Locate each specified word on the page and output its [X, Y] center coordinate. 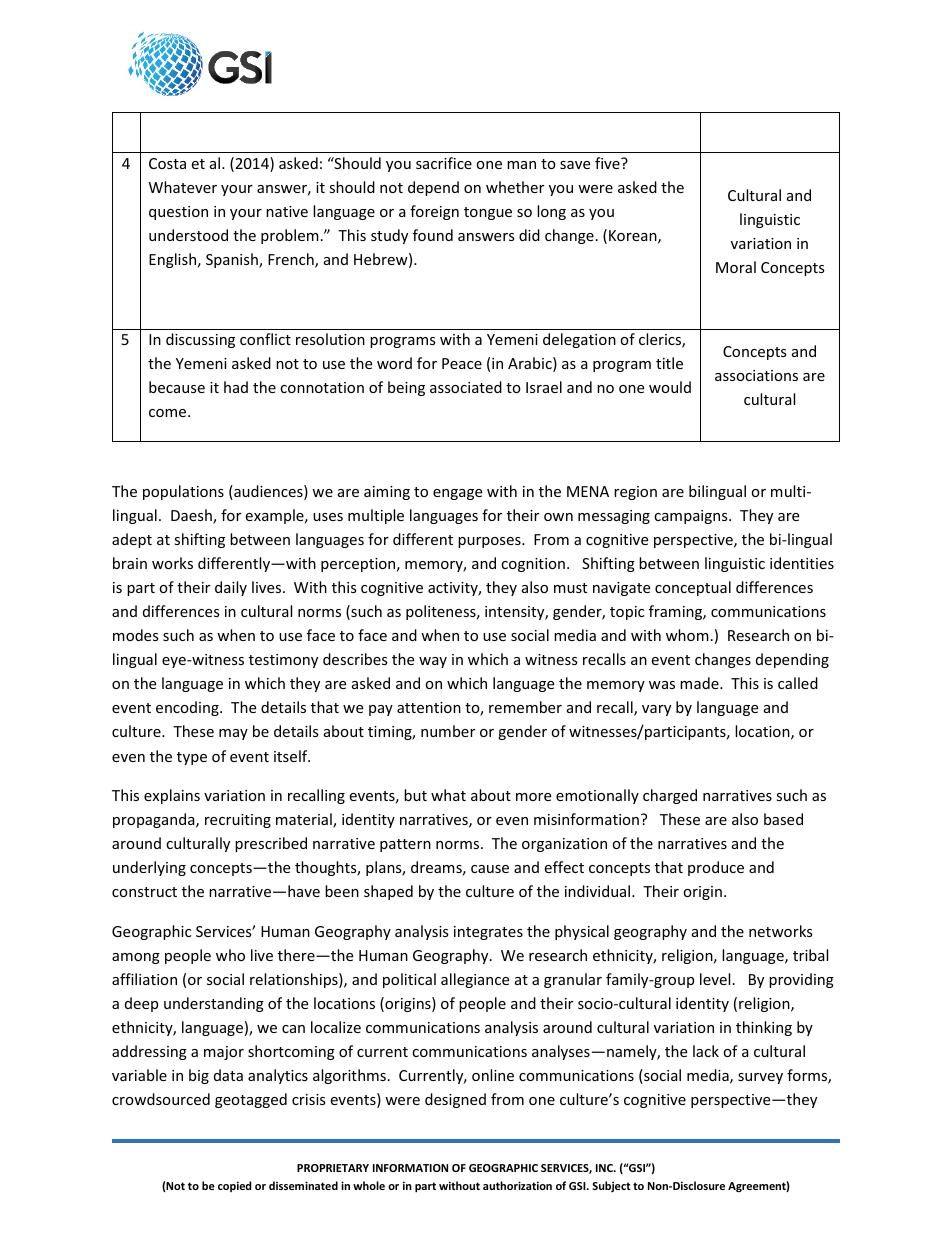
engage [457, 494]
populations [183, 492]
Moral [736, 267]
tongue [488, 213]
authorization [517, 1185]
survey [760, 1078]
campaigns [692, 517]
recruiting [238, 821]
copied [234, 1186]
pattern [405, 845]
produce [716, 868]
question [178, 213]
